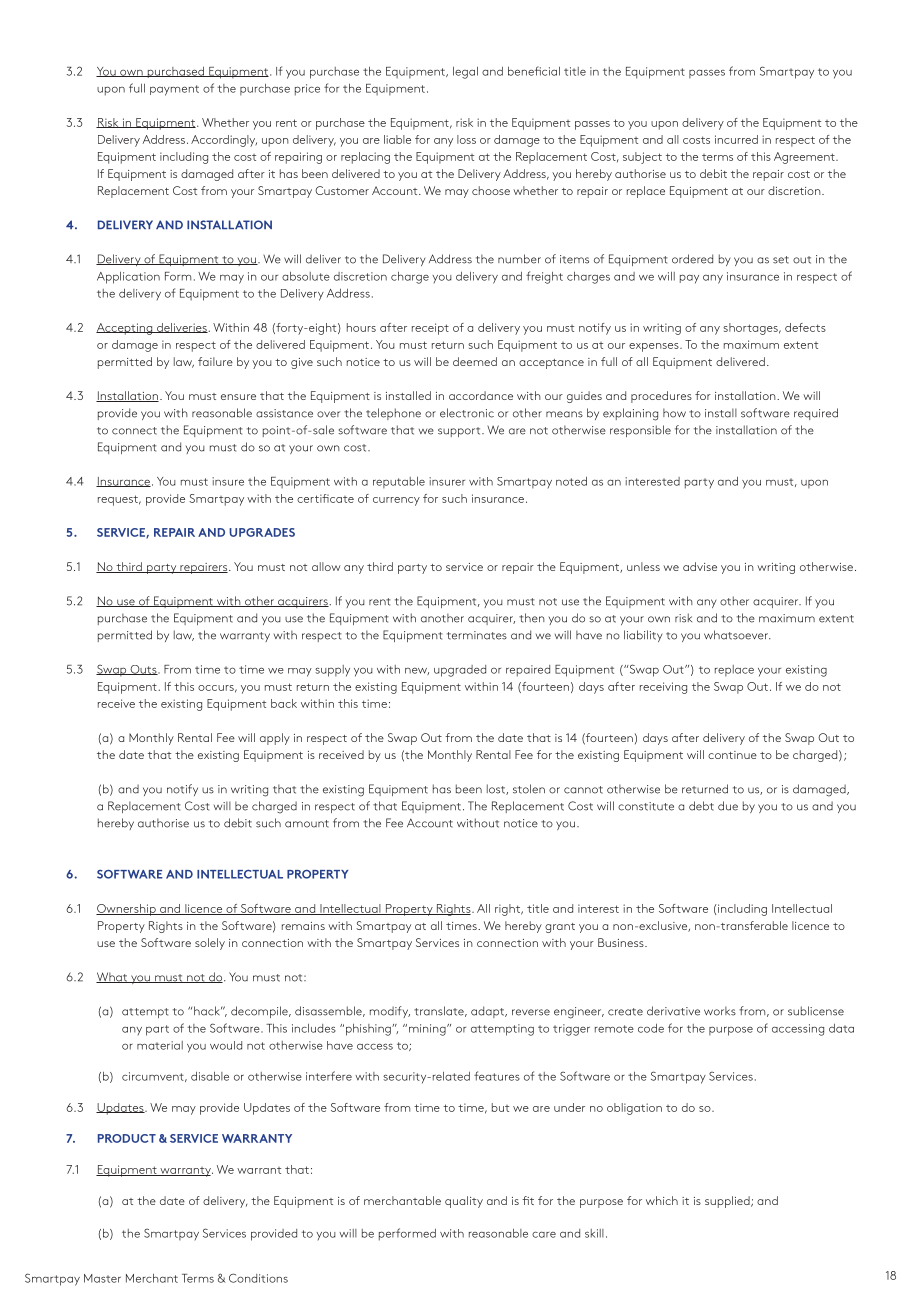 This document has width=924, height=1308. What do you see at coordinates (488, 1012) in the document?
I see `adapt` at bounding box center [488, 1012].
